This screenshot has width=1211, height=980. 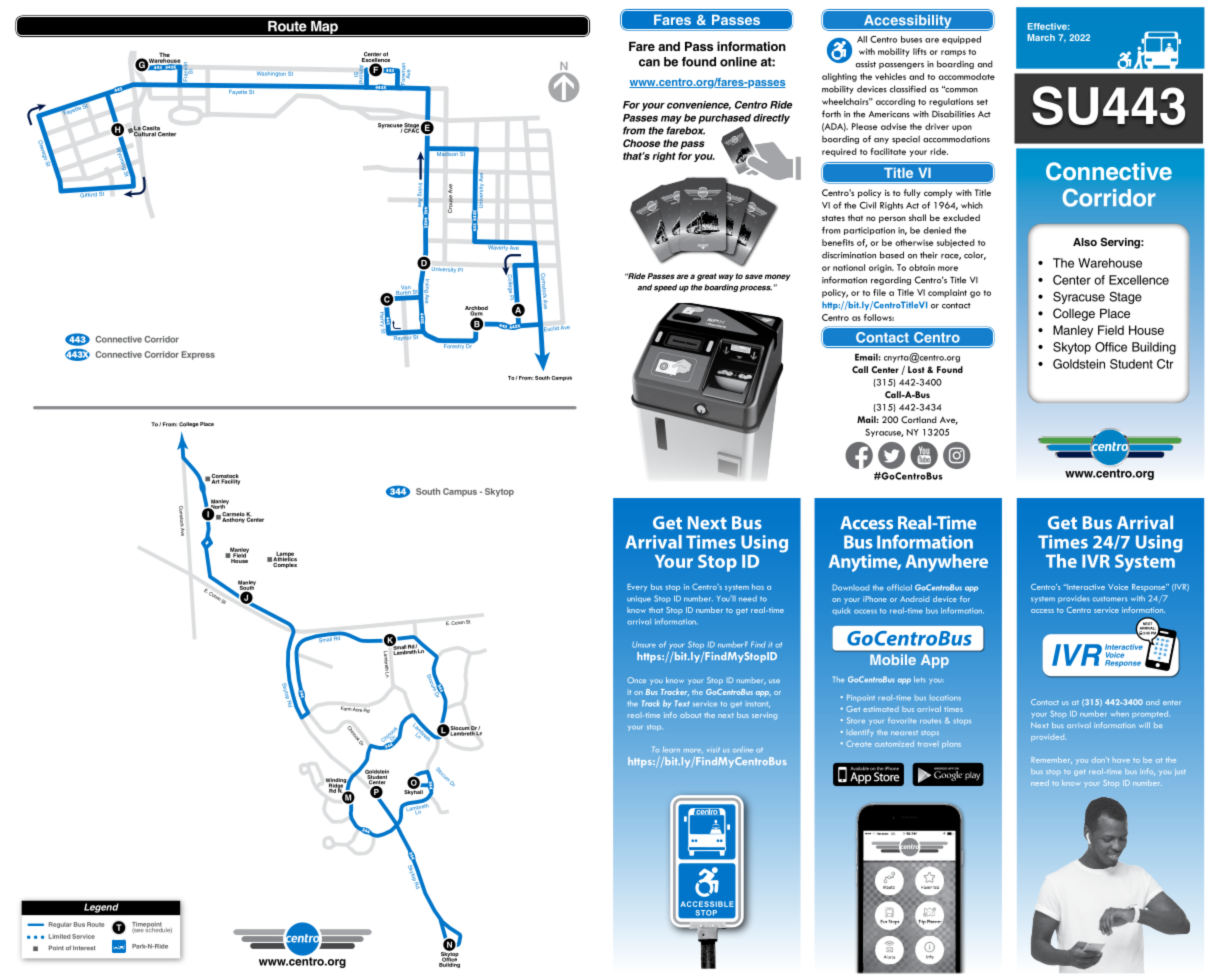 I want to click on Once, so click(x=636, y=680).
